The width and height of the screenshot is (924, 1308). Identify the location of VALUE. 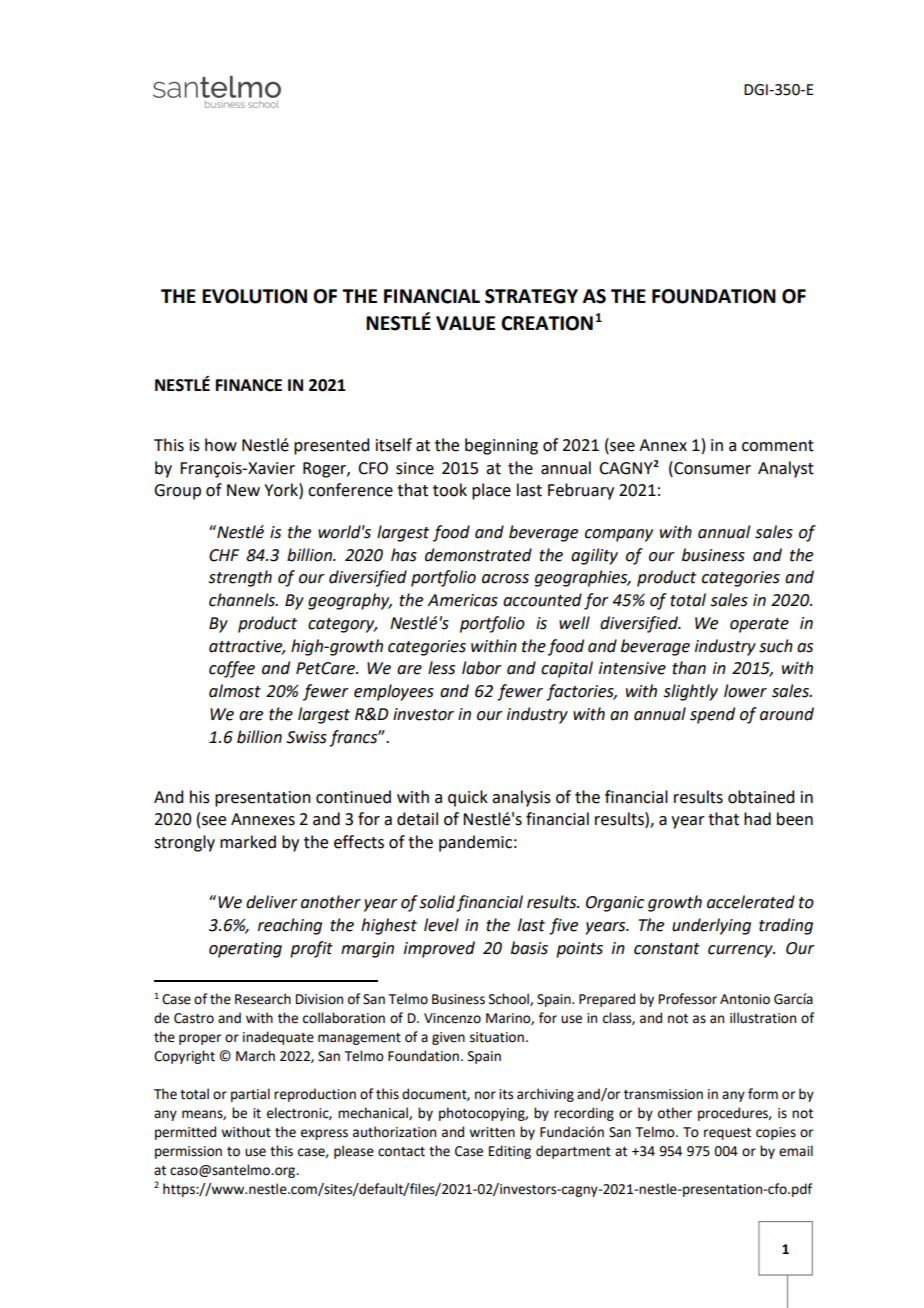
(465, 323).
